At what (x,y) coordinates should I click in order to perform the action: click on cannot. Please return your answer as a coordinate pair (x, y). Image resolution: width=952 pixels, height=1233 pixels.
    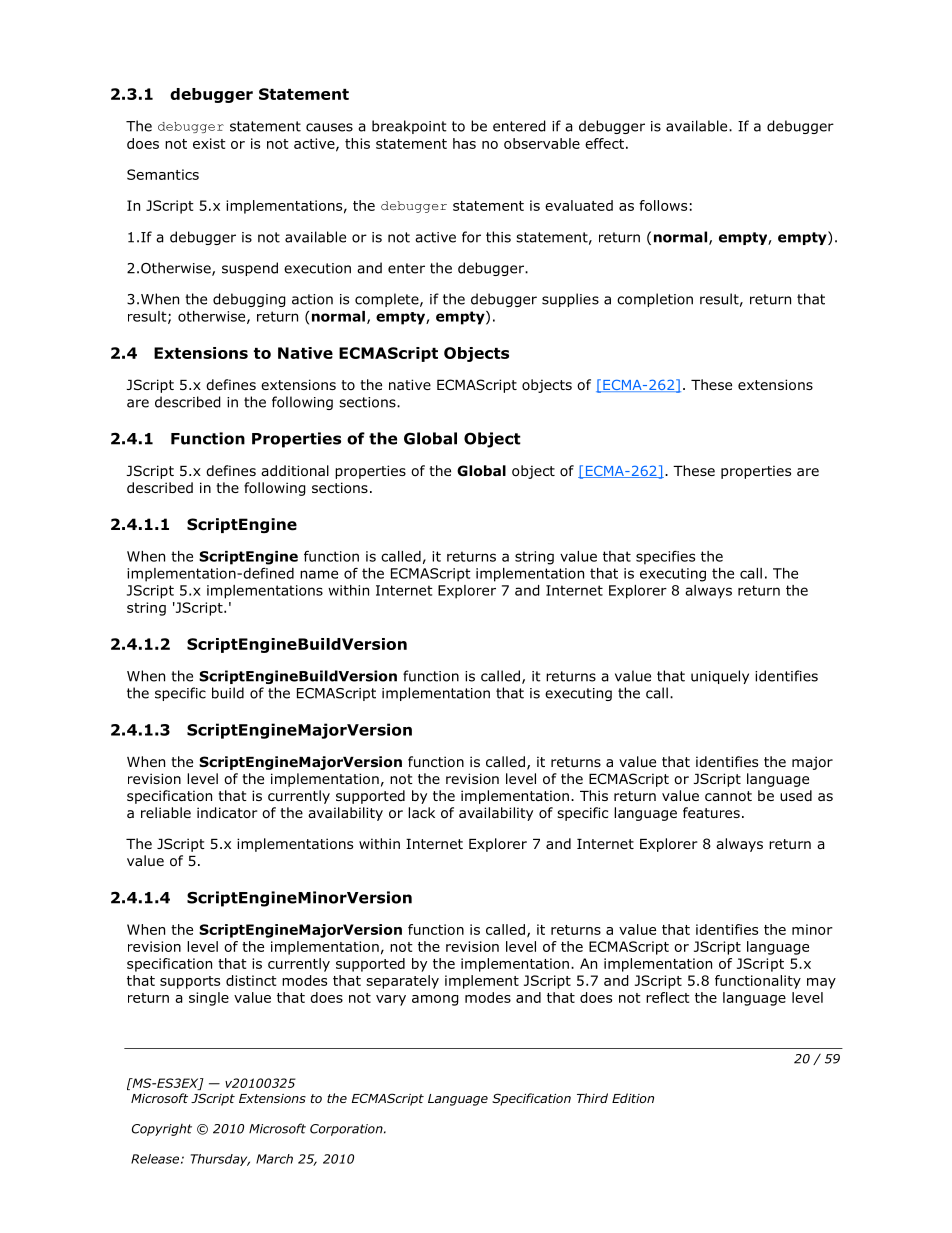
    Looking at the image, I should click on (728, 796).
